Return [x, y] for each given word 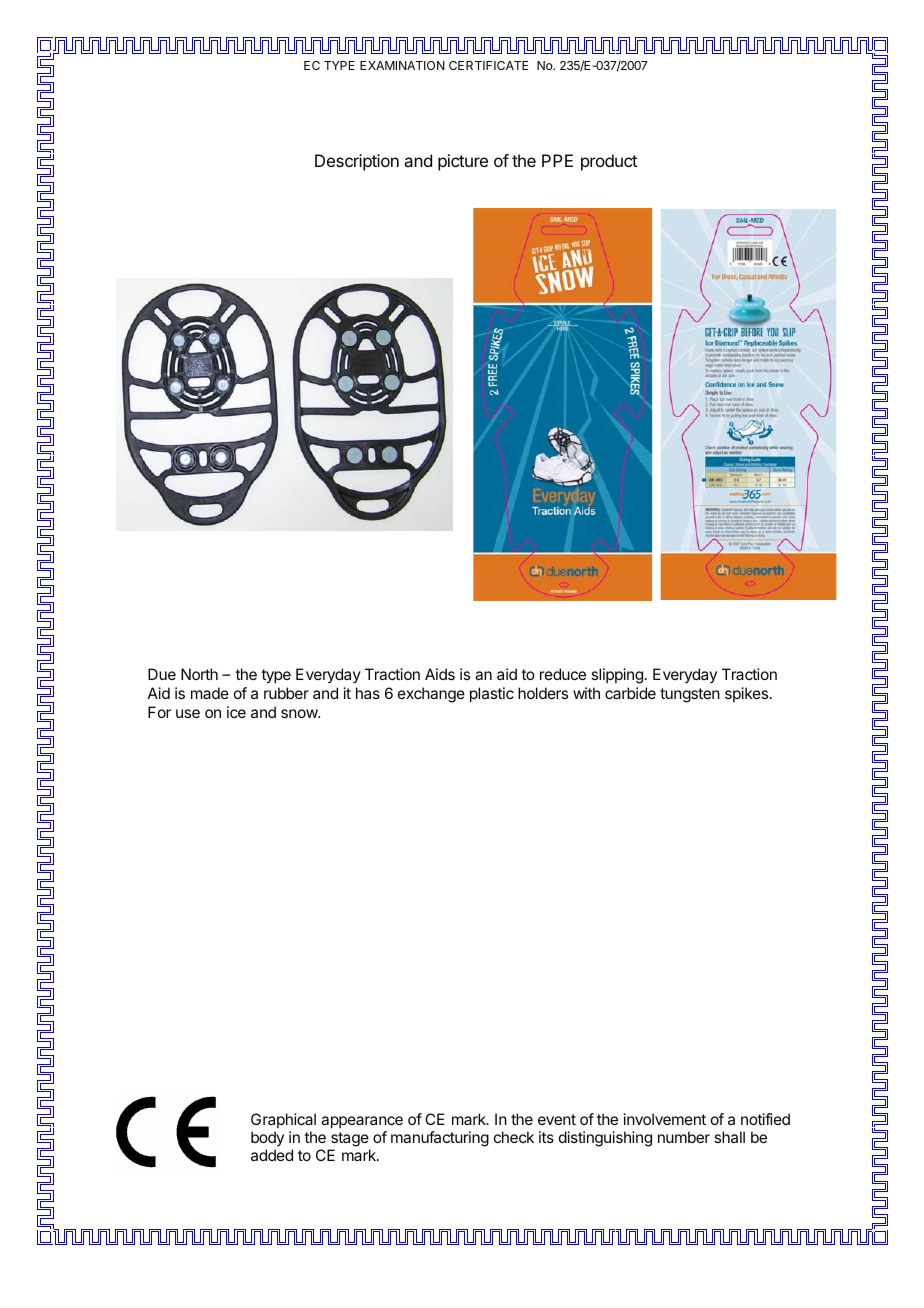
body [267, 1138]
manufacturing [440, 1139]
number [684, 1137]
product [609, 162]
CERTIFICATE [488, 65]
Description [357, 162]
